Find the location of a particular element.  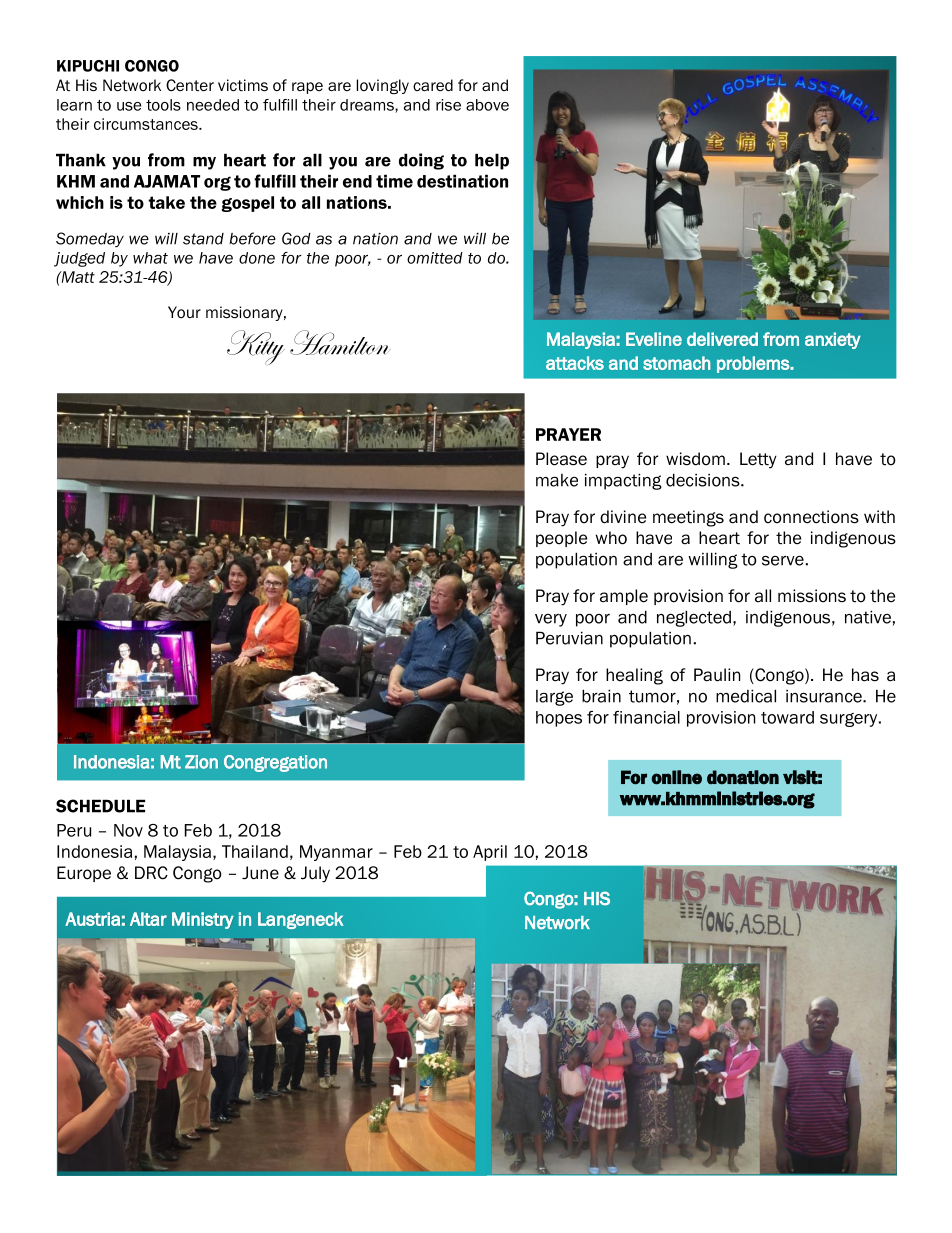

connections is located at coordinates (811, 517).
